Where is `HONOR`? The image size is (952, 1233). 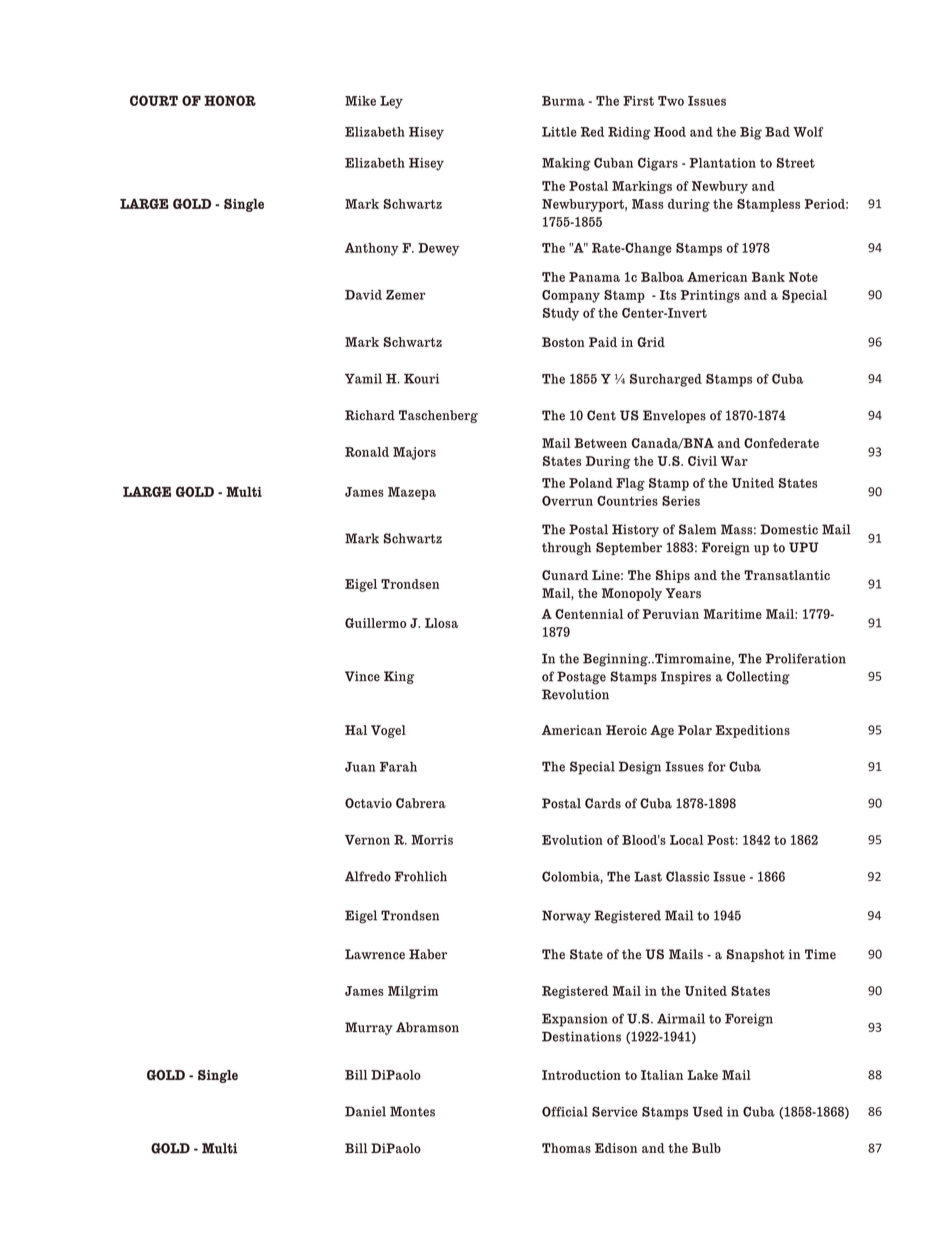
HONOR is located at coordinates (230, 100).
